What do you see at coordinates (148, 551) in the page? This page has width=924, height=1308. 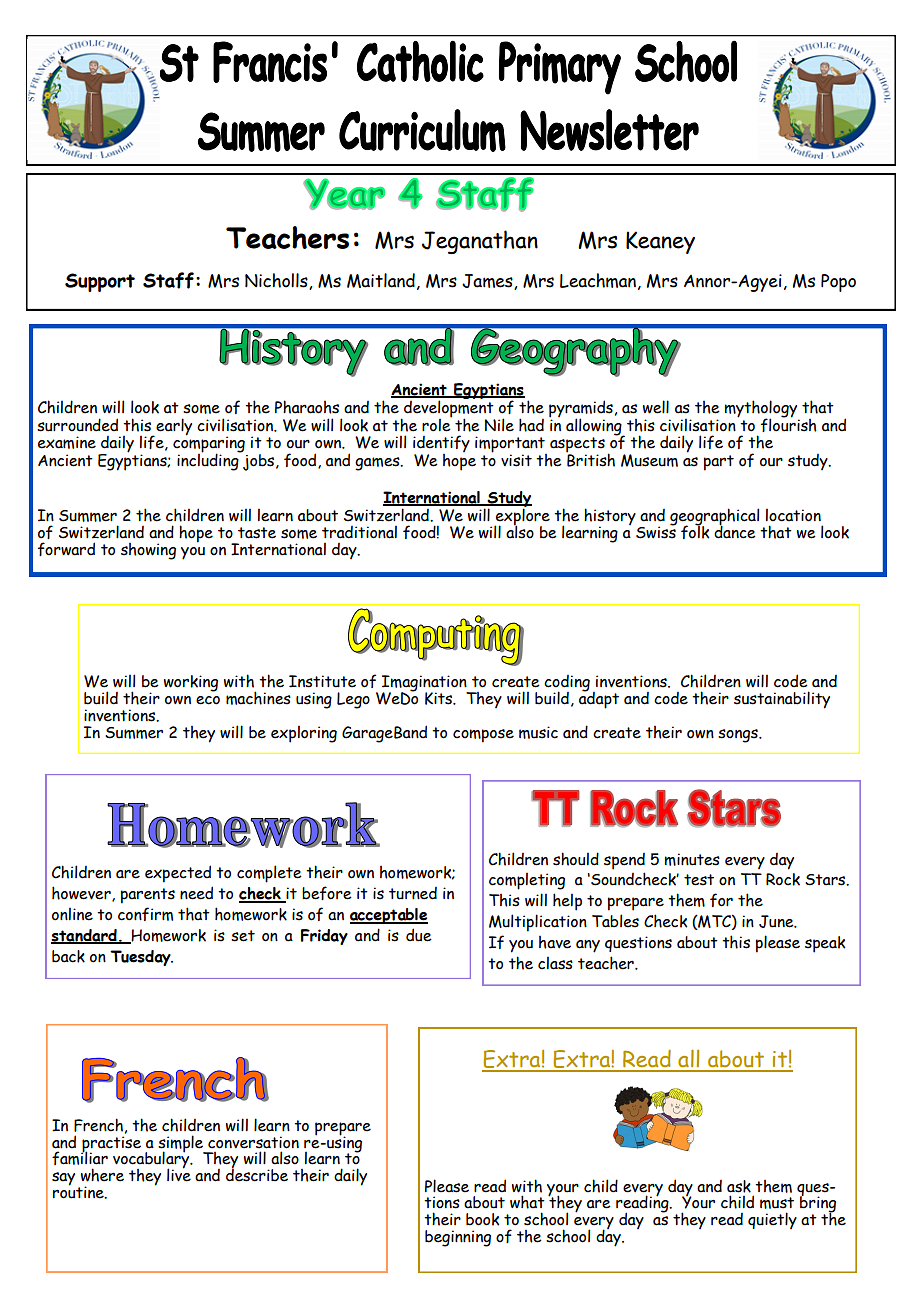 I see `showing` at bounding box center [148, 551].
